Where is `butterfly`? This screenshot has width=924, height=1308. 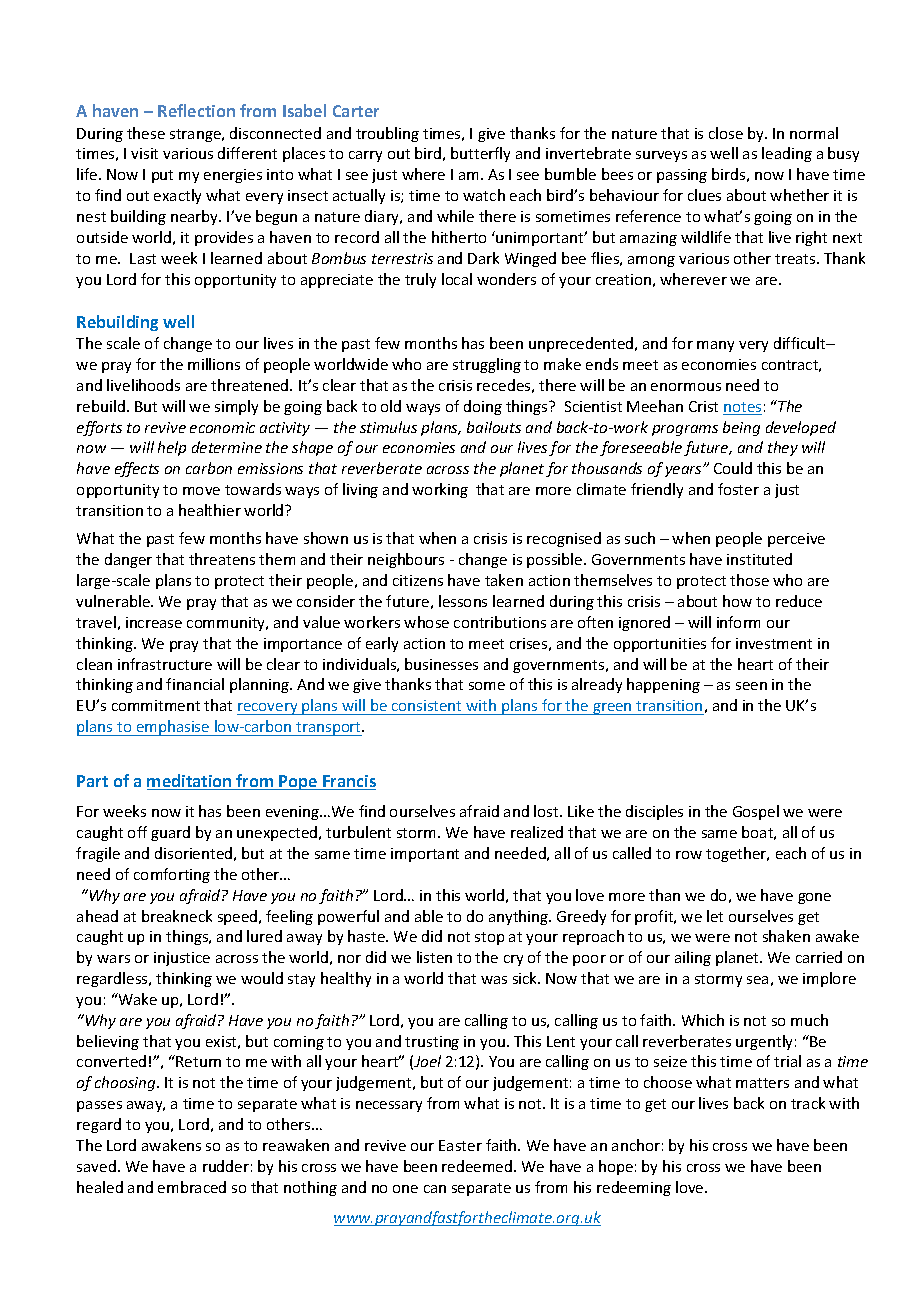 butterfly is located at coordinates (480, 154).
